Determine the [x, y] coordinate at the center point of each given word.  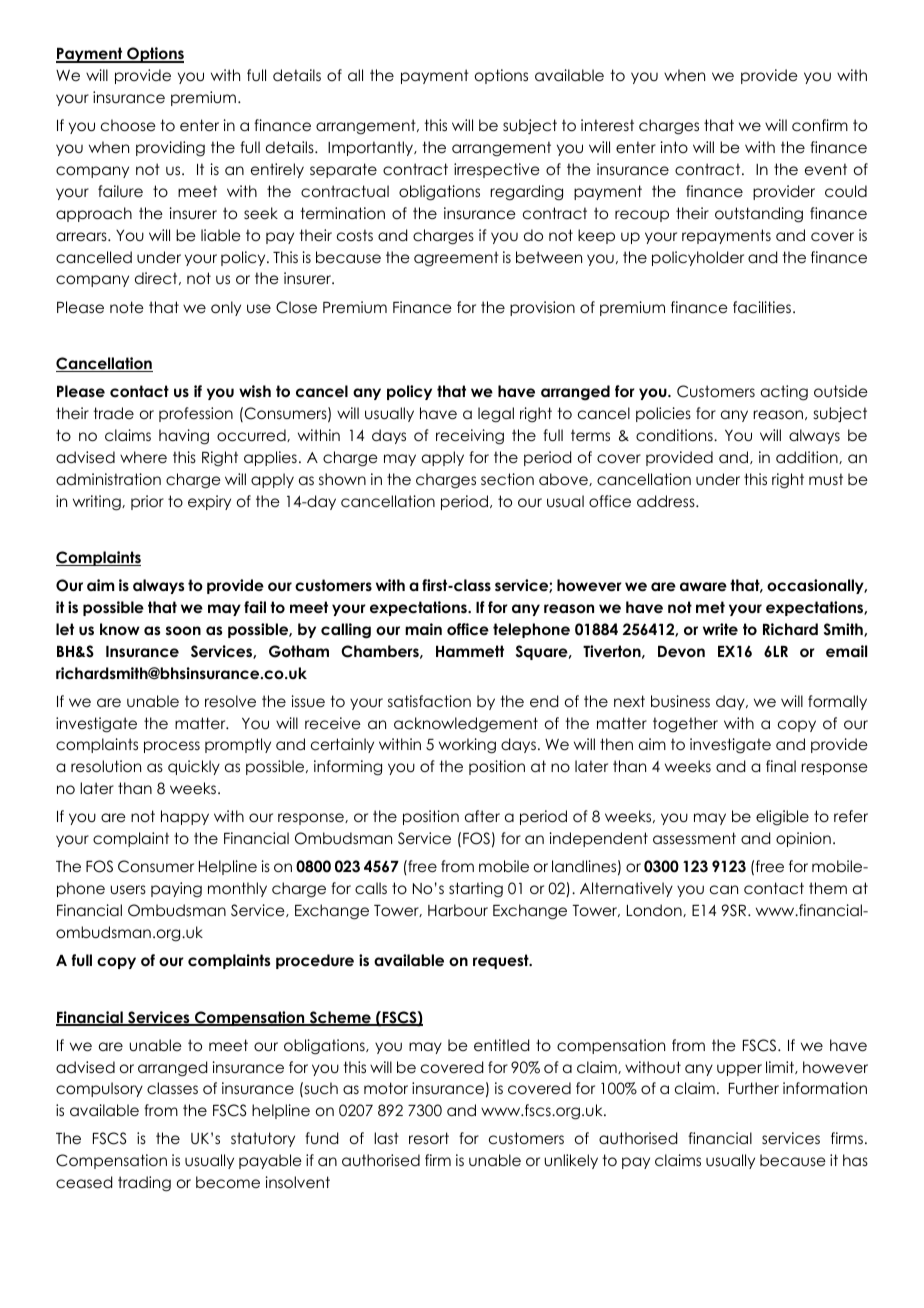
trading [144, 1184]
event [826, 169]
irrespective [497, 170]
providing [170, 149]
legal [496, 415]
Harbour [458, 910]
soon [183, 630]
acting [784, 393]
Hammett [470, 651]
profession [196, 414]
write [720, 629]
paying [176, 890]
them [828, 888]
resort [429, 1138]
